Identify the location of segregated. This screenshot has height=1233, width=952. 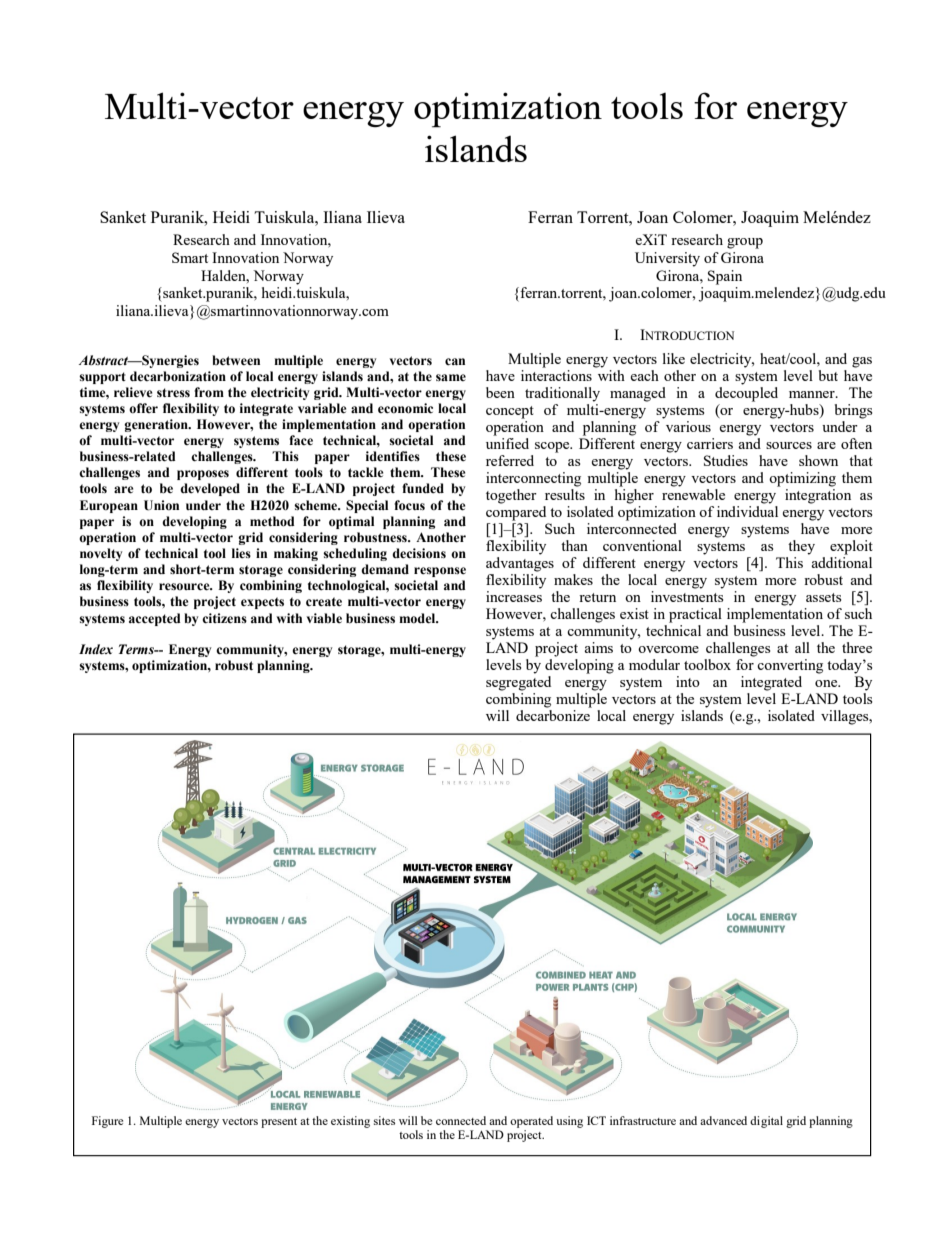
(518, 683).
